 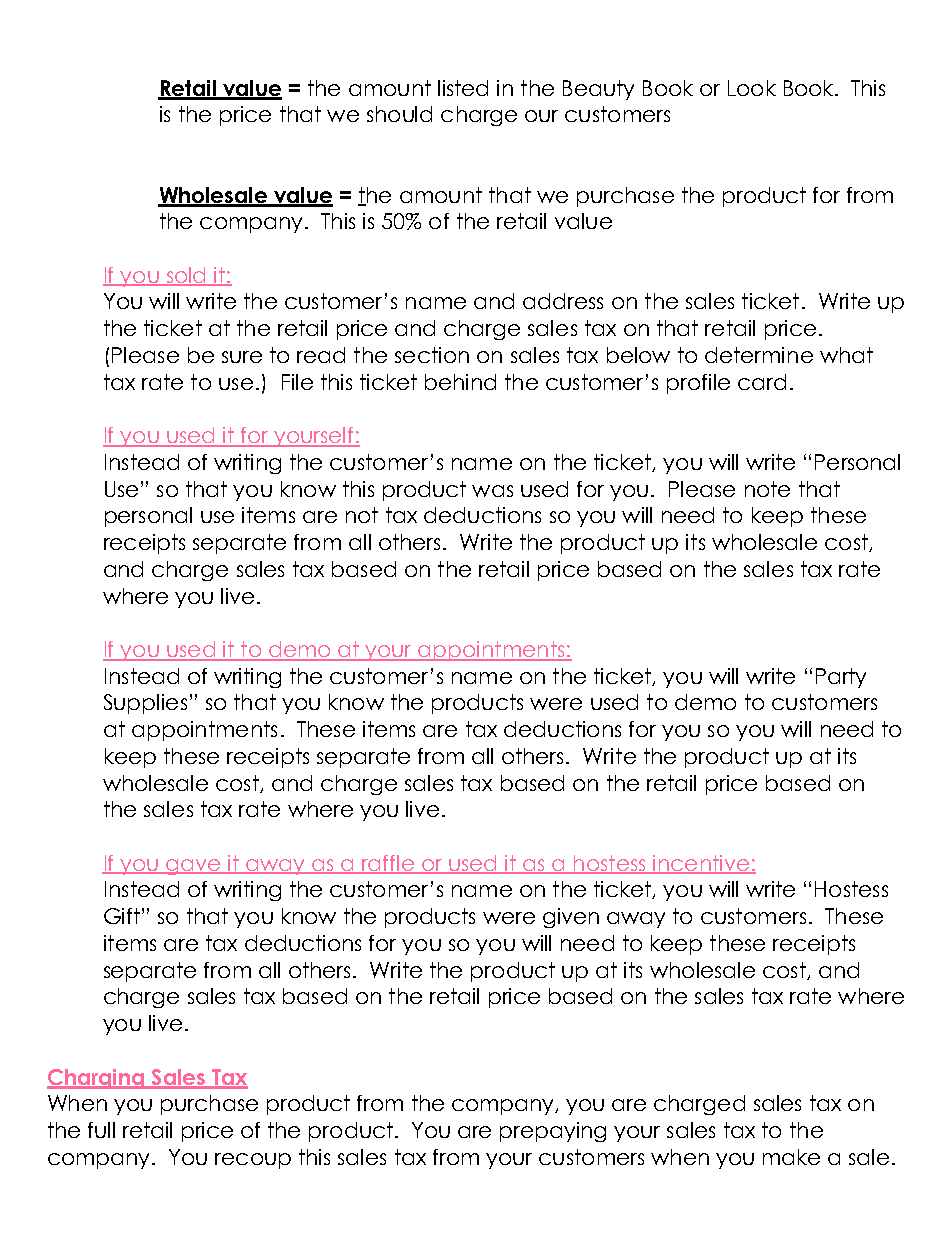 What do you see at coordinates (762, 382) in the page?
I see `card` at bounding box center [762, 382].
